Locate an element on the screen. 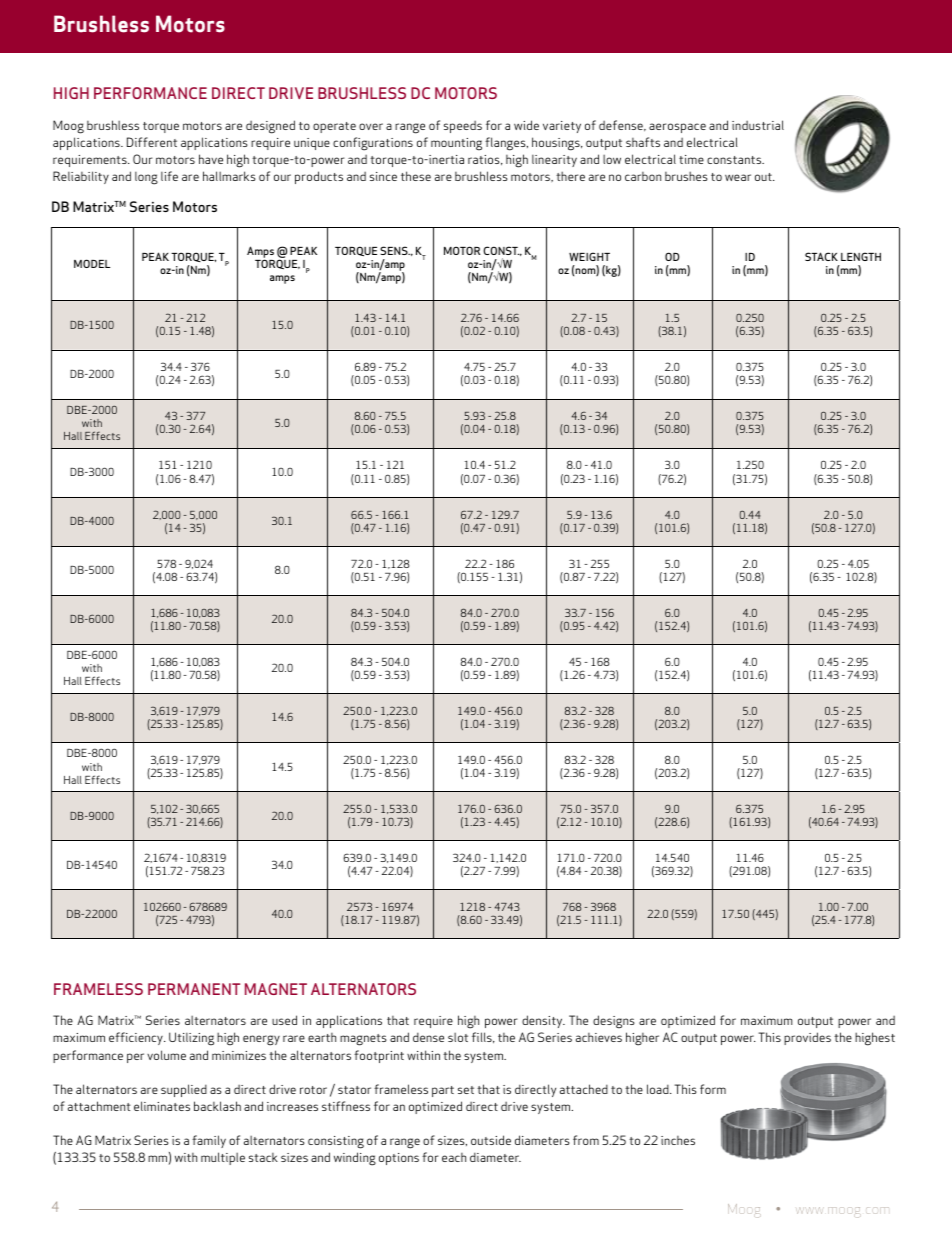 The image size is (952, 1233). eliminates is located at coordinates (162, 1106).
